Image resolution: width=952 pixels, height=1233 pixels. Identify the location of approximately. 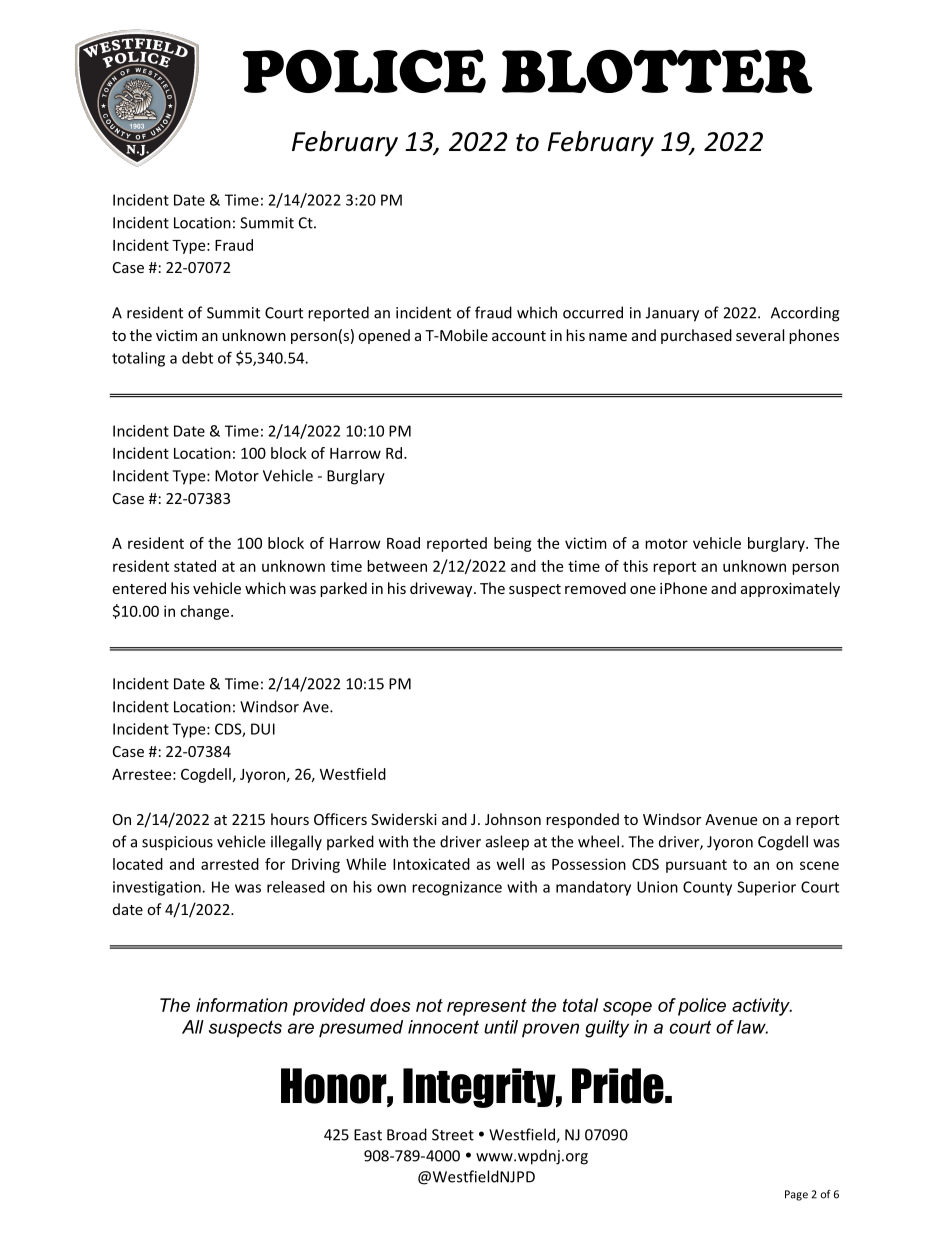
(790, 589).
